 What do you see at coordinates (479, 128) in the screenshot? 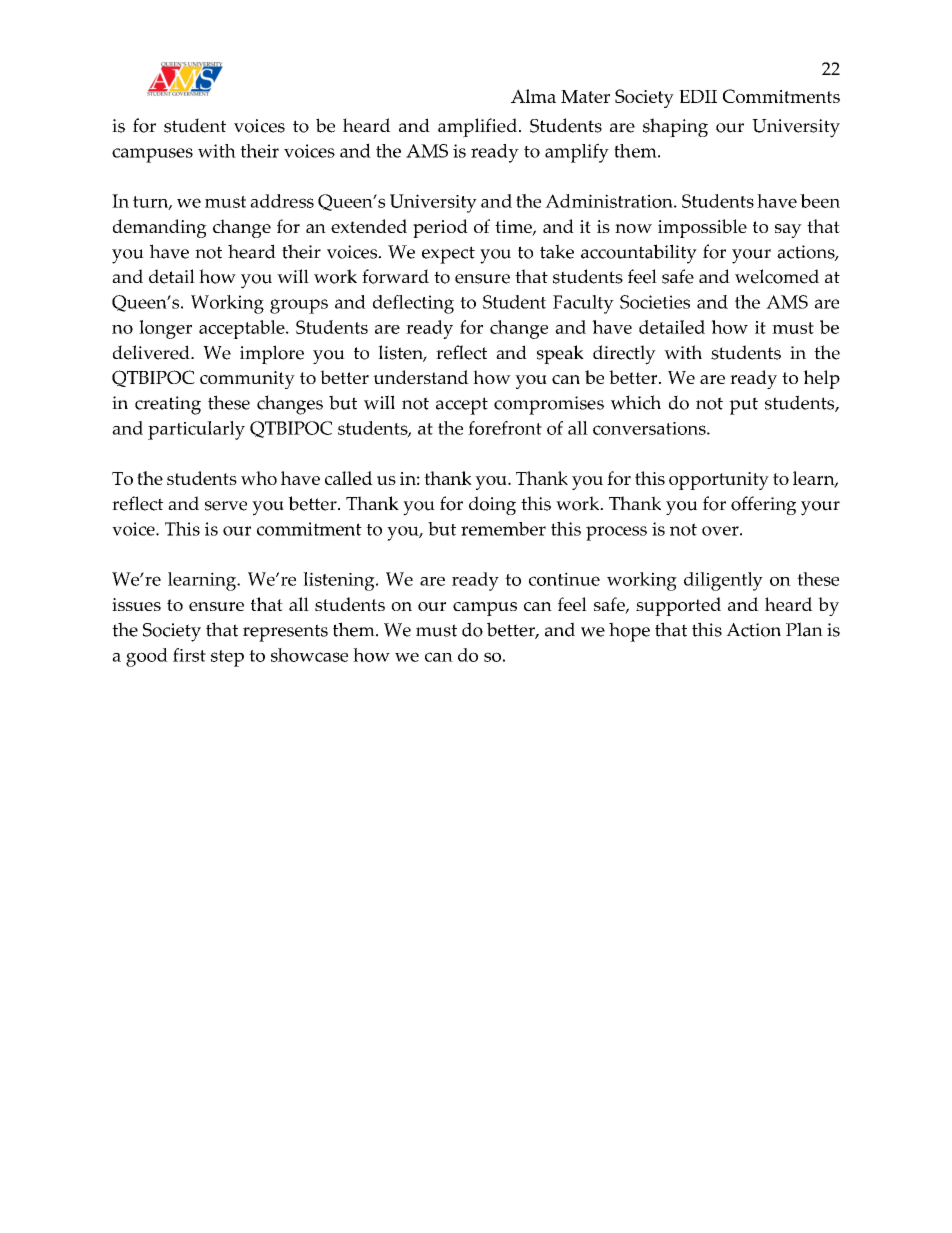
I see `amplified` at bounding box center [479, 128].
